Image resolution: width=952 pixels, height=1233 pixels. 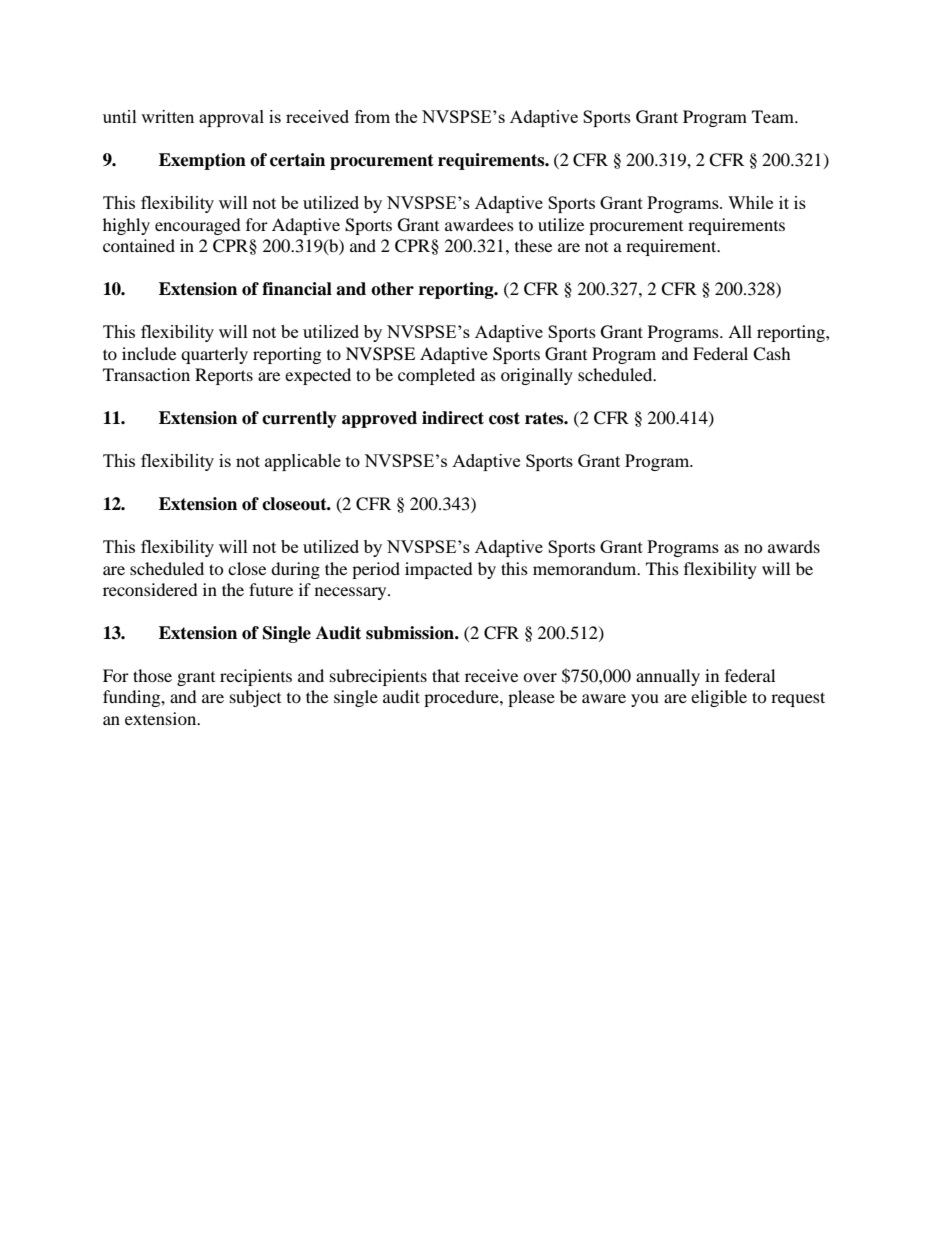 What do you see at coordinates (750, 202) in the page?
I see `While` at bounding box center [750, 202].
